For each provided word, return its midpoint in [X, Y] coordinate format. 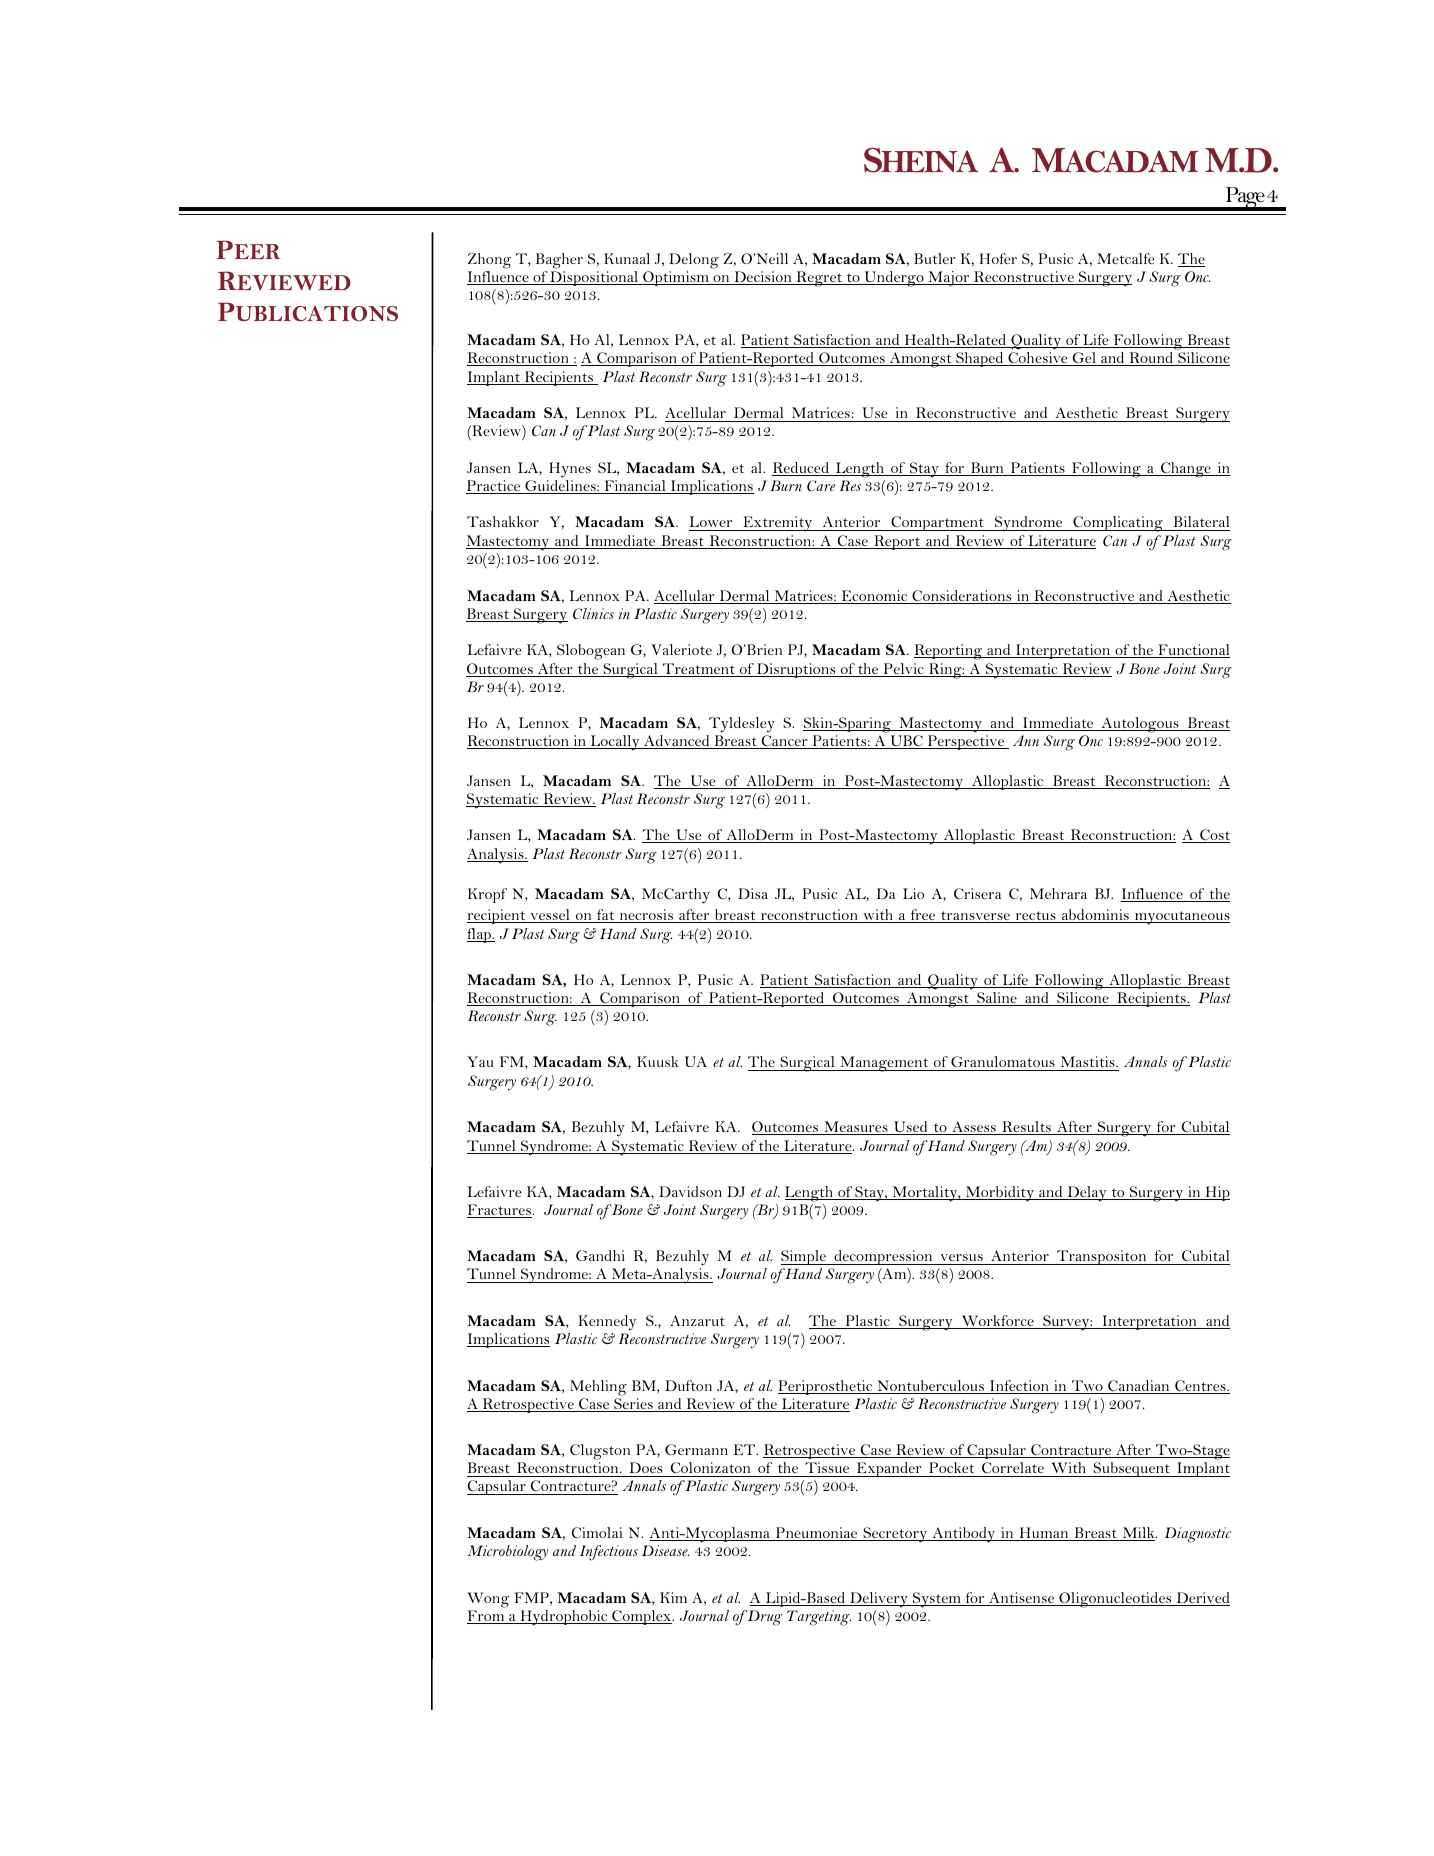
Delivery [879, 1600]
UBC [906, 742]
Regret [819, 279]
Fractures [499, 1211]
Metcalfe [1126, 258]
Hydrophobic [564, 1618]
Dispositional [594, 278]
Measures [856, 1128]
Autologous [1140, 725]
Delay [1087, 1194]
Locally [615, 743]
